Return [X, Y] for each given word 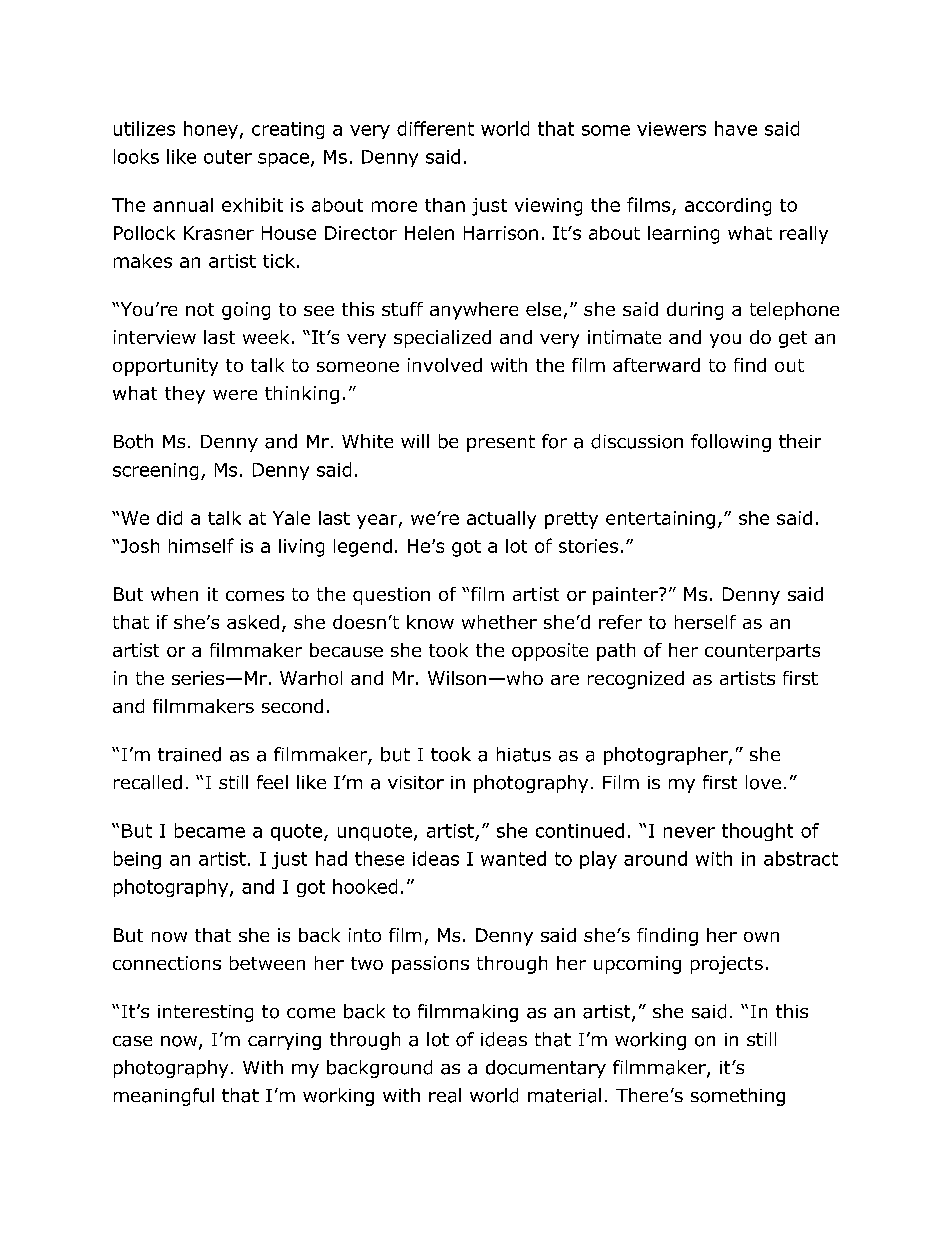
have [736, 128]
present [501, 443]
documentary [546, 1069]
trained [189, 754]
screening [155, 471]
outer [228, 157]
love [763, 782]
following [731, 443]
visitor [416, 783]
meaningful [164, 1097]
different [435, 128]
